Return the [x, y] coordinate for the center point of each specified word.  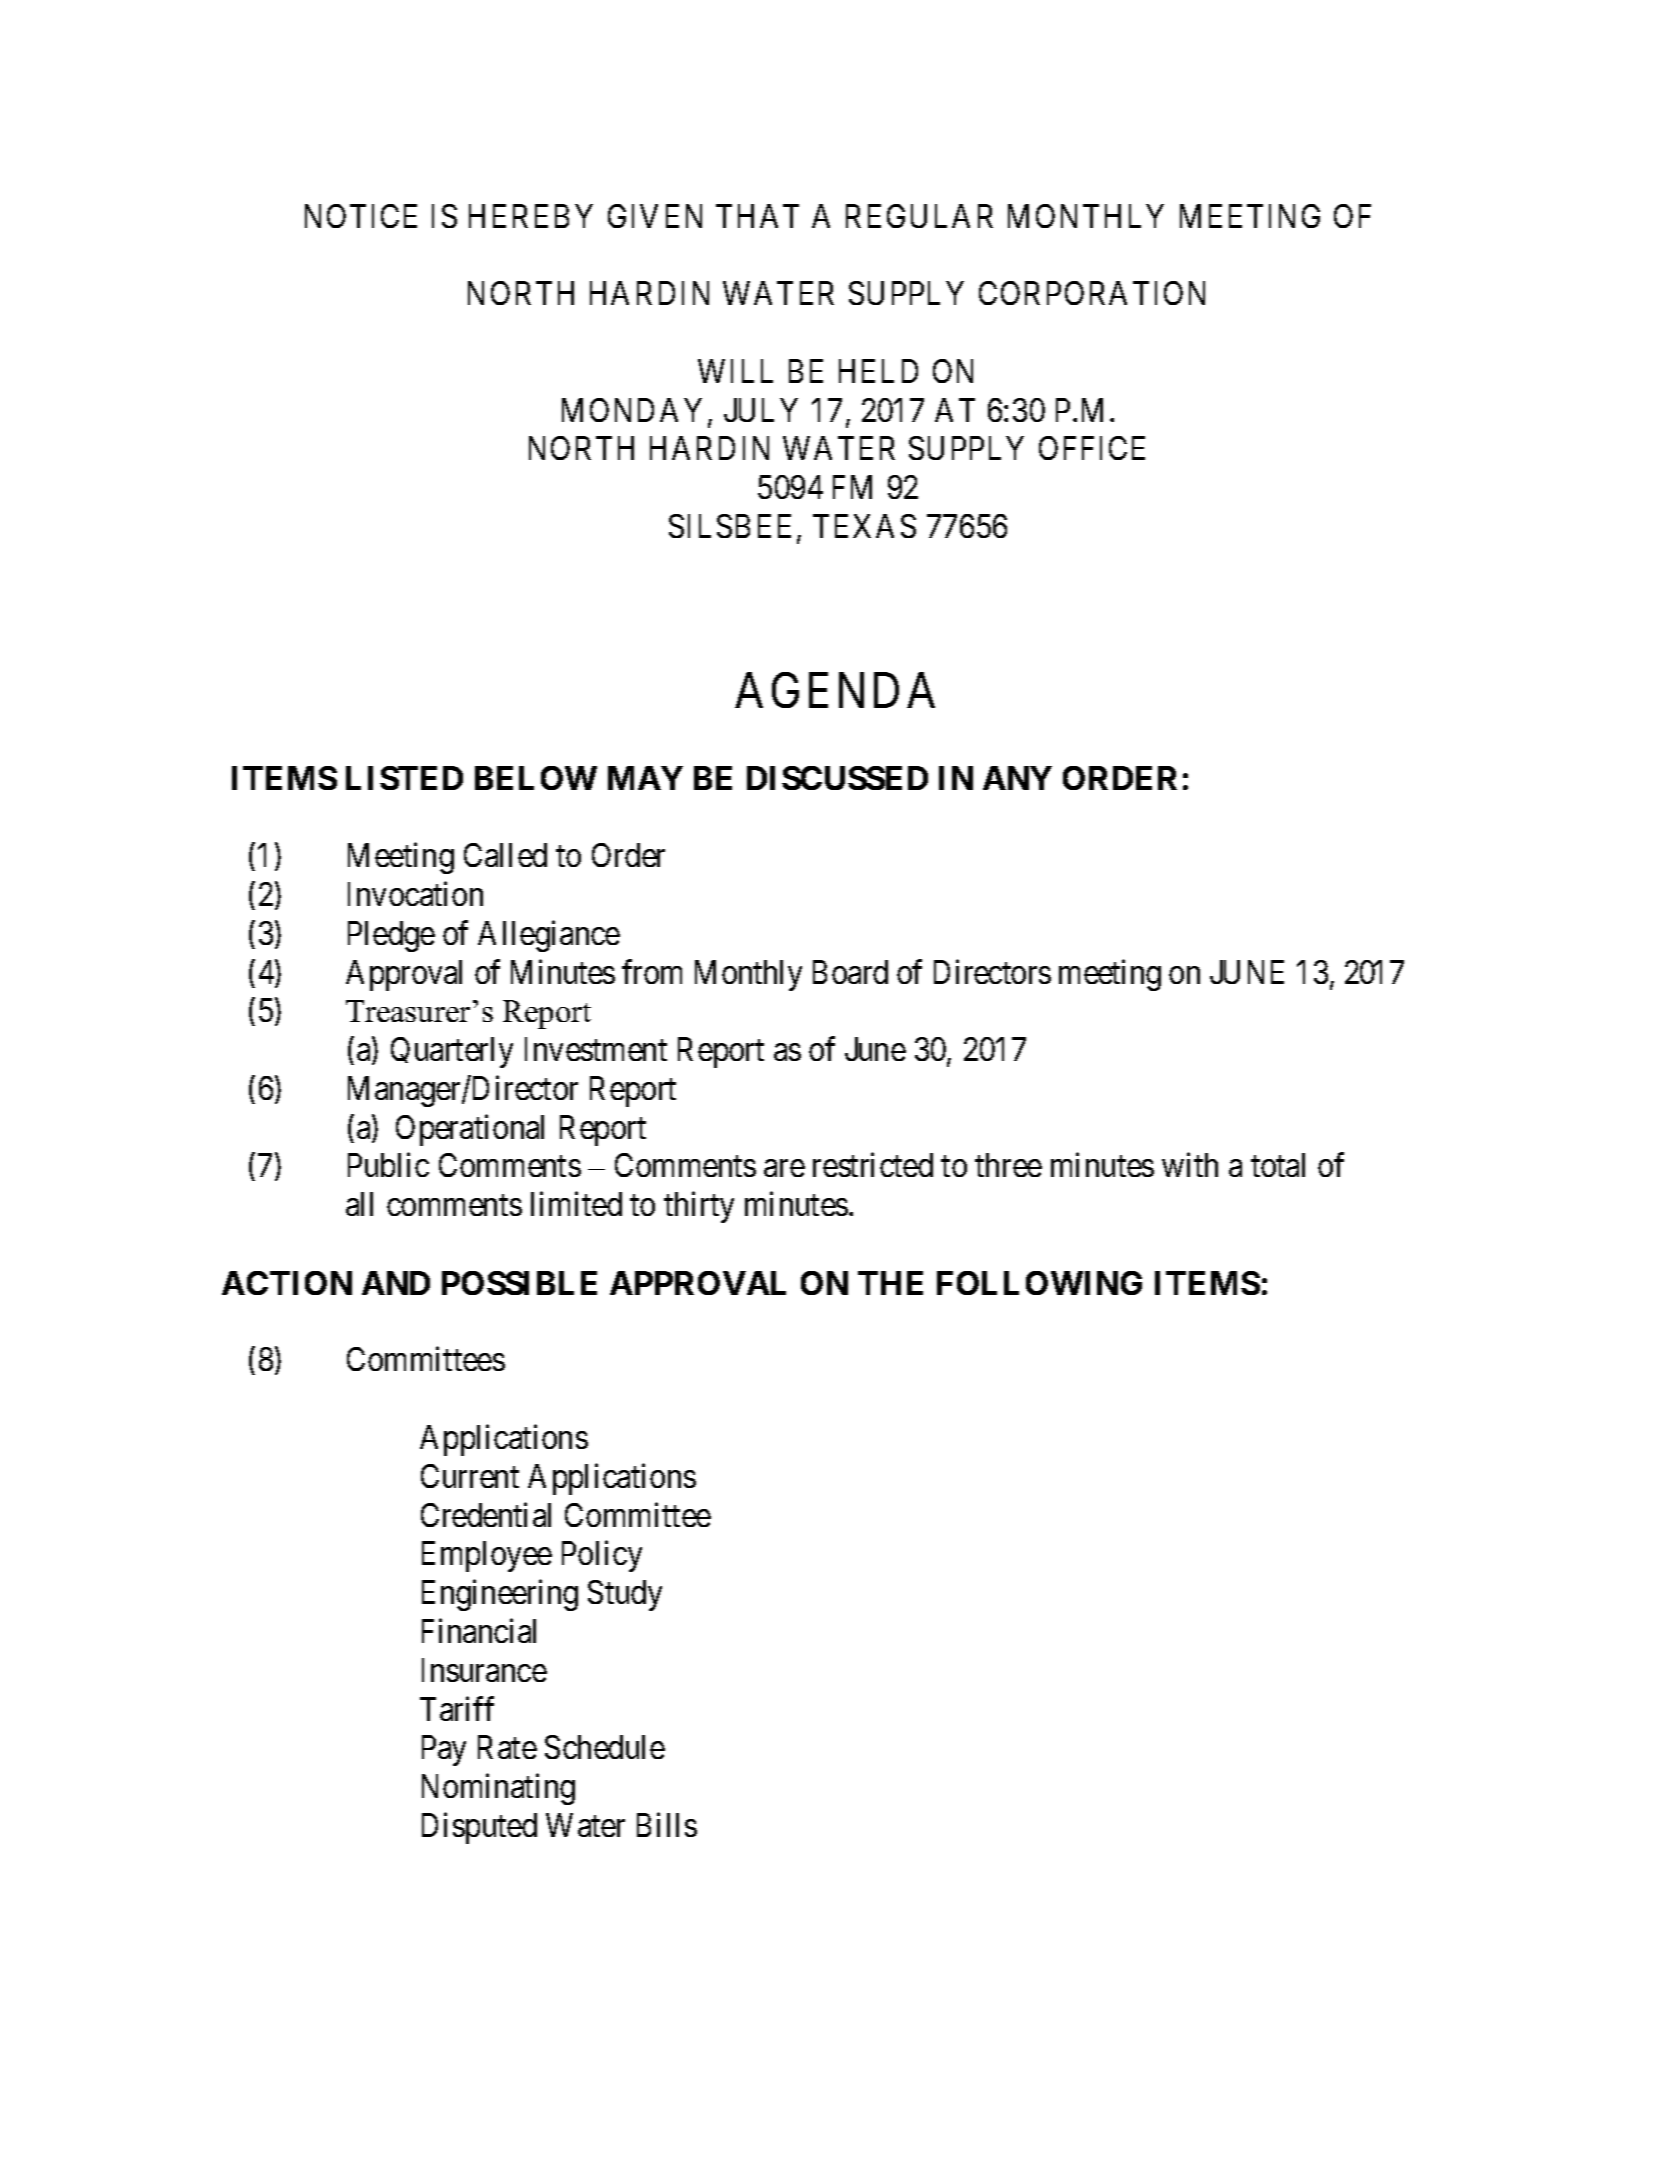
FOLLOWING [1039, 1283]
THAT [757, 216]
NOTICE [361, 216]
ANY [1017, 778]
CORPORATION [1092, 293]
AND [396, 1283]
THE [890, 1283]
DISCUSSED [837, 778]
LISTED [404, 778]
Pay [444, 1751]
